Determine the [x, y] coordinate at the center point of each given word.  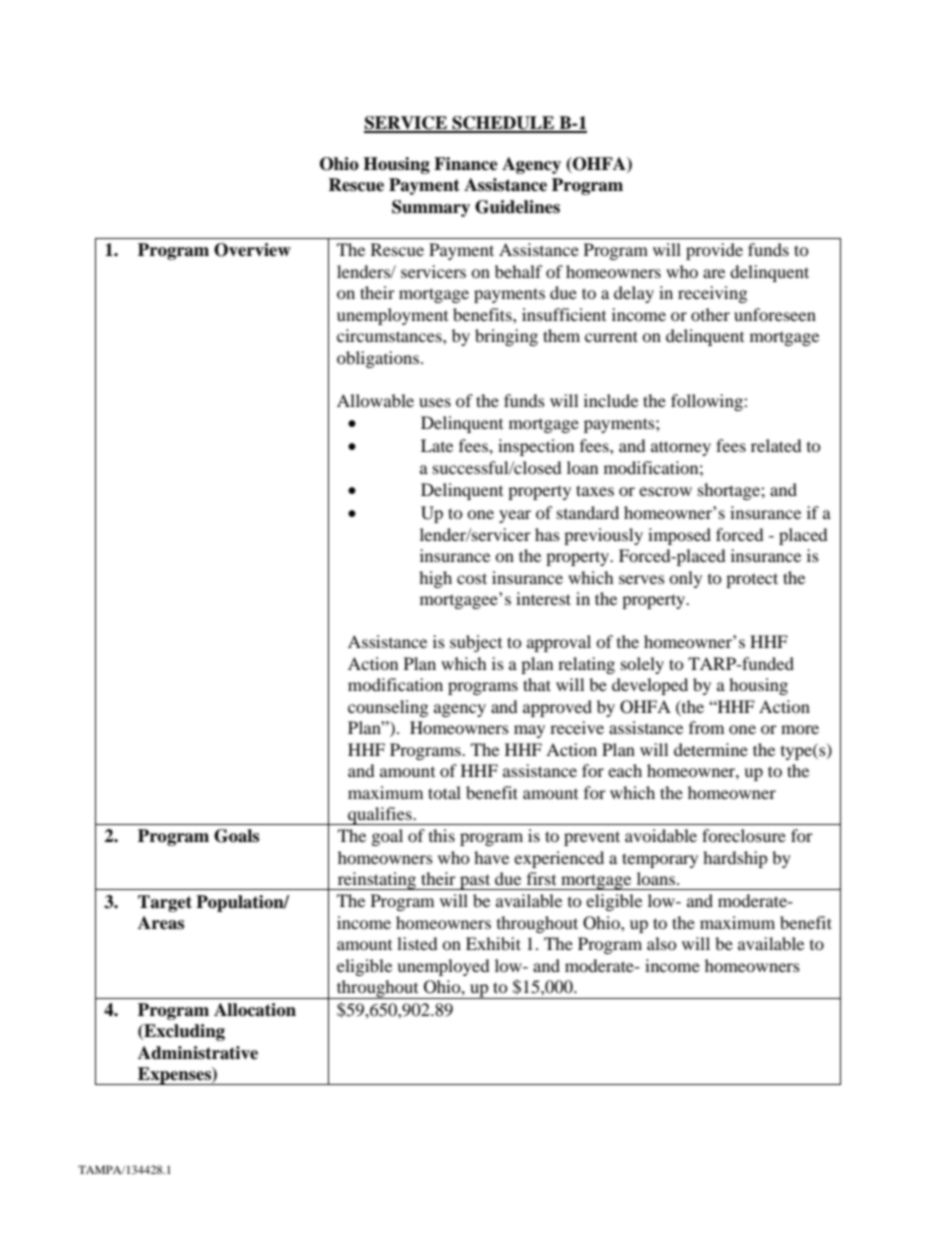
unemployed [443, 967]
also [662, 943]
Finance [466, 164]
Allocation [255, 1010]
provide [714, 251]
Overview [252, 250]
